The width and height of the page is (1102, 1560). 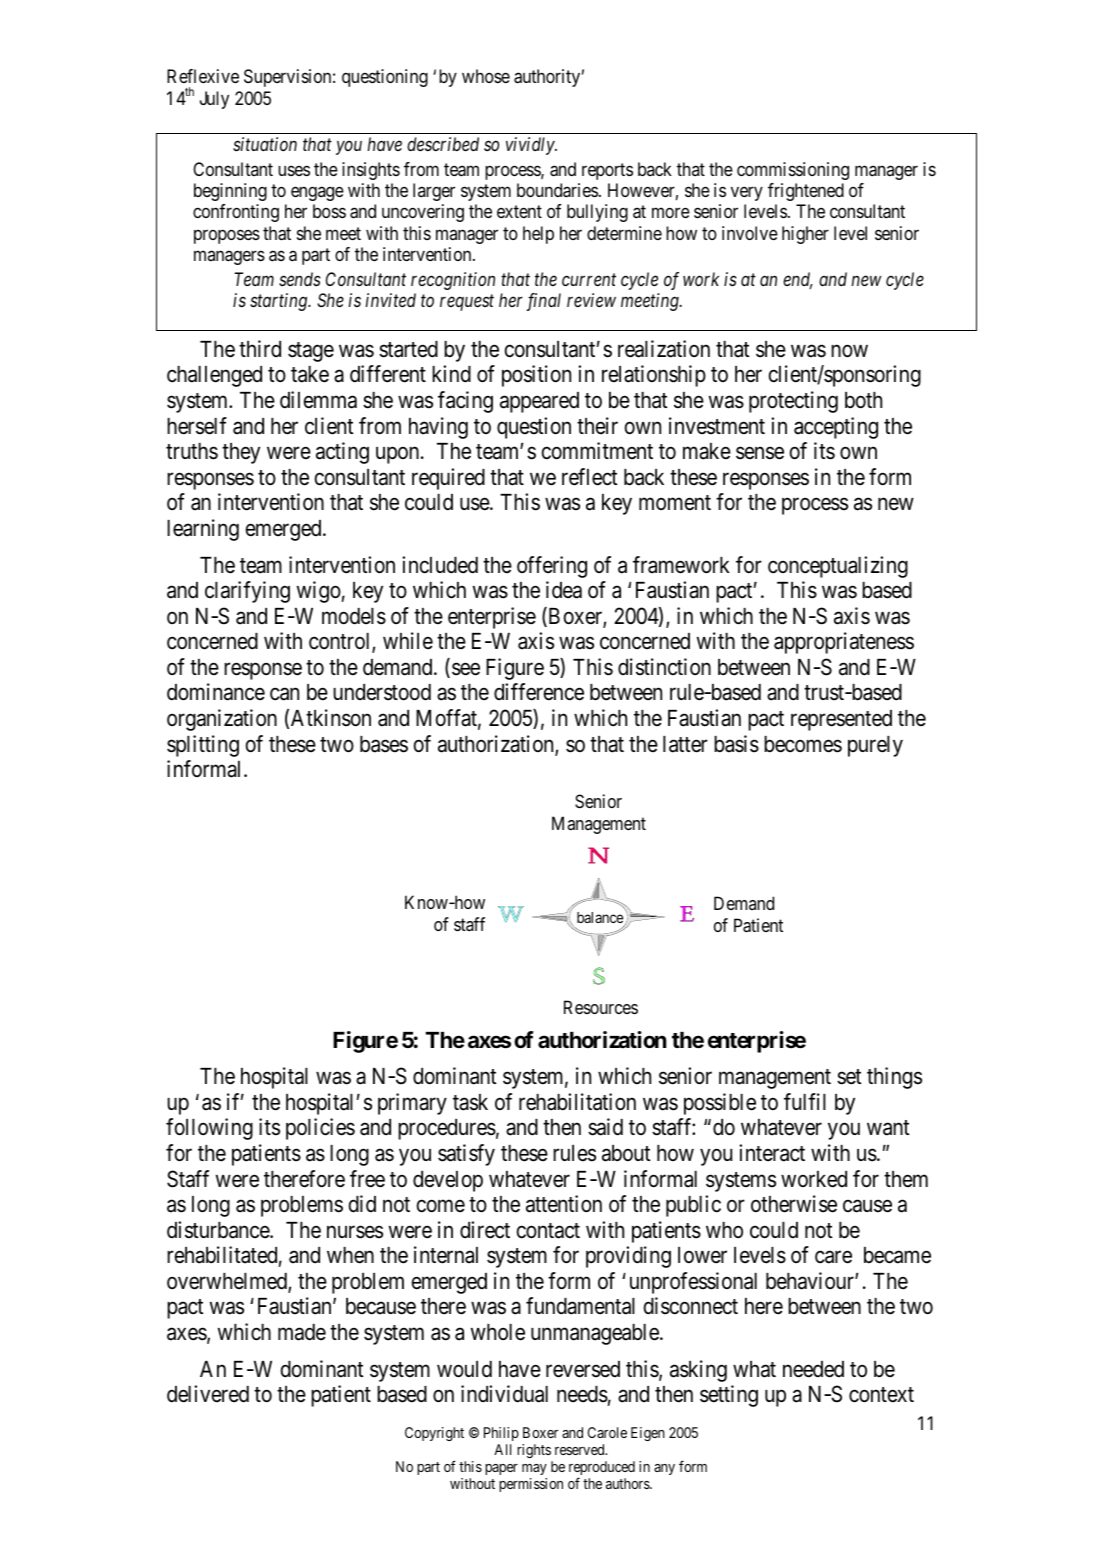 What do you see at coordinates (203, 746) in the page?
I see `splitting` at bounding box center [203, 746].
